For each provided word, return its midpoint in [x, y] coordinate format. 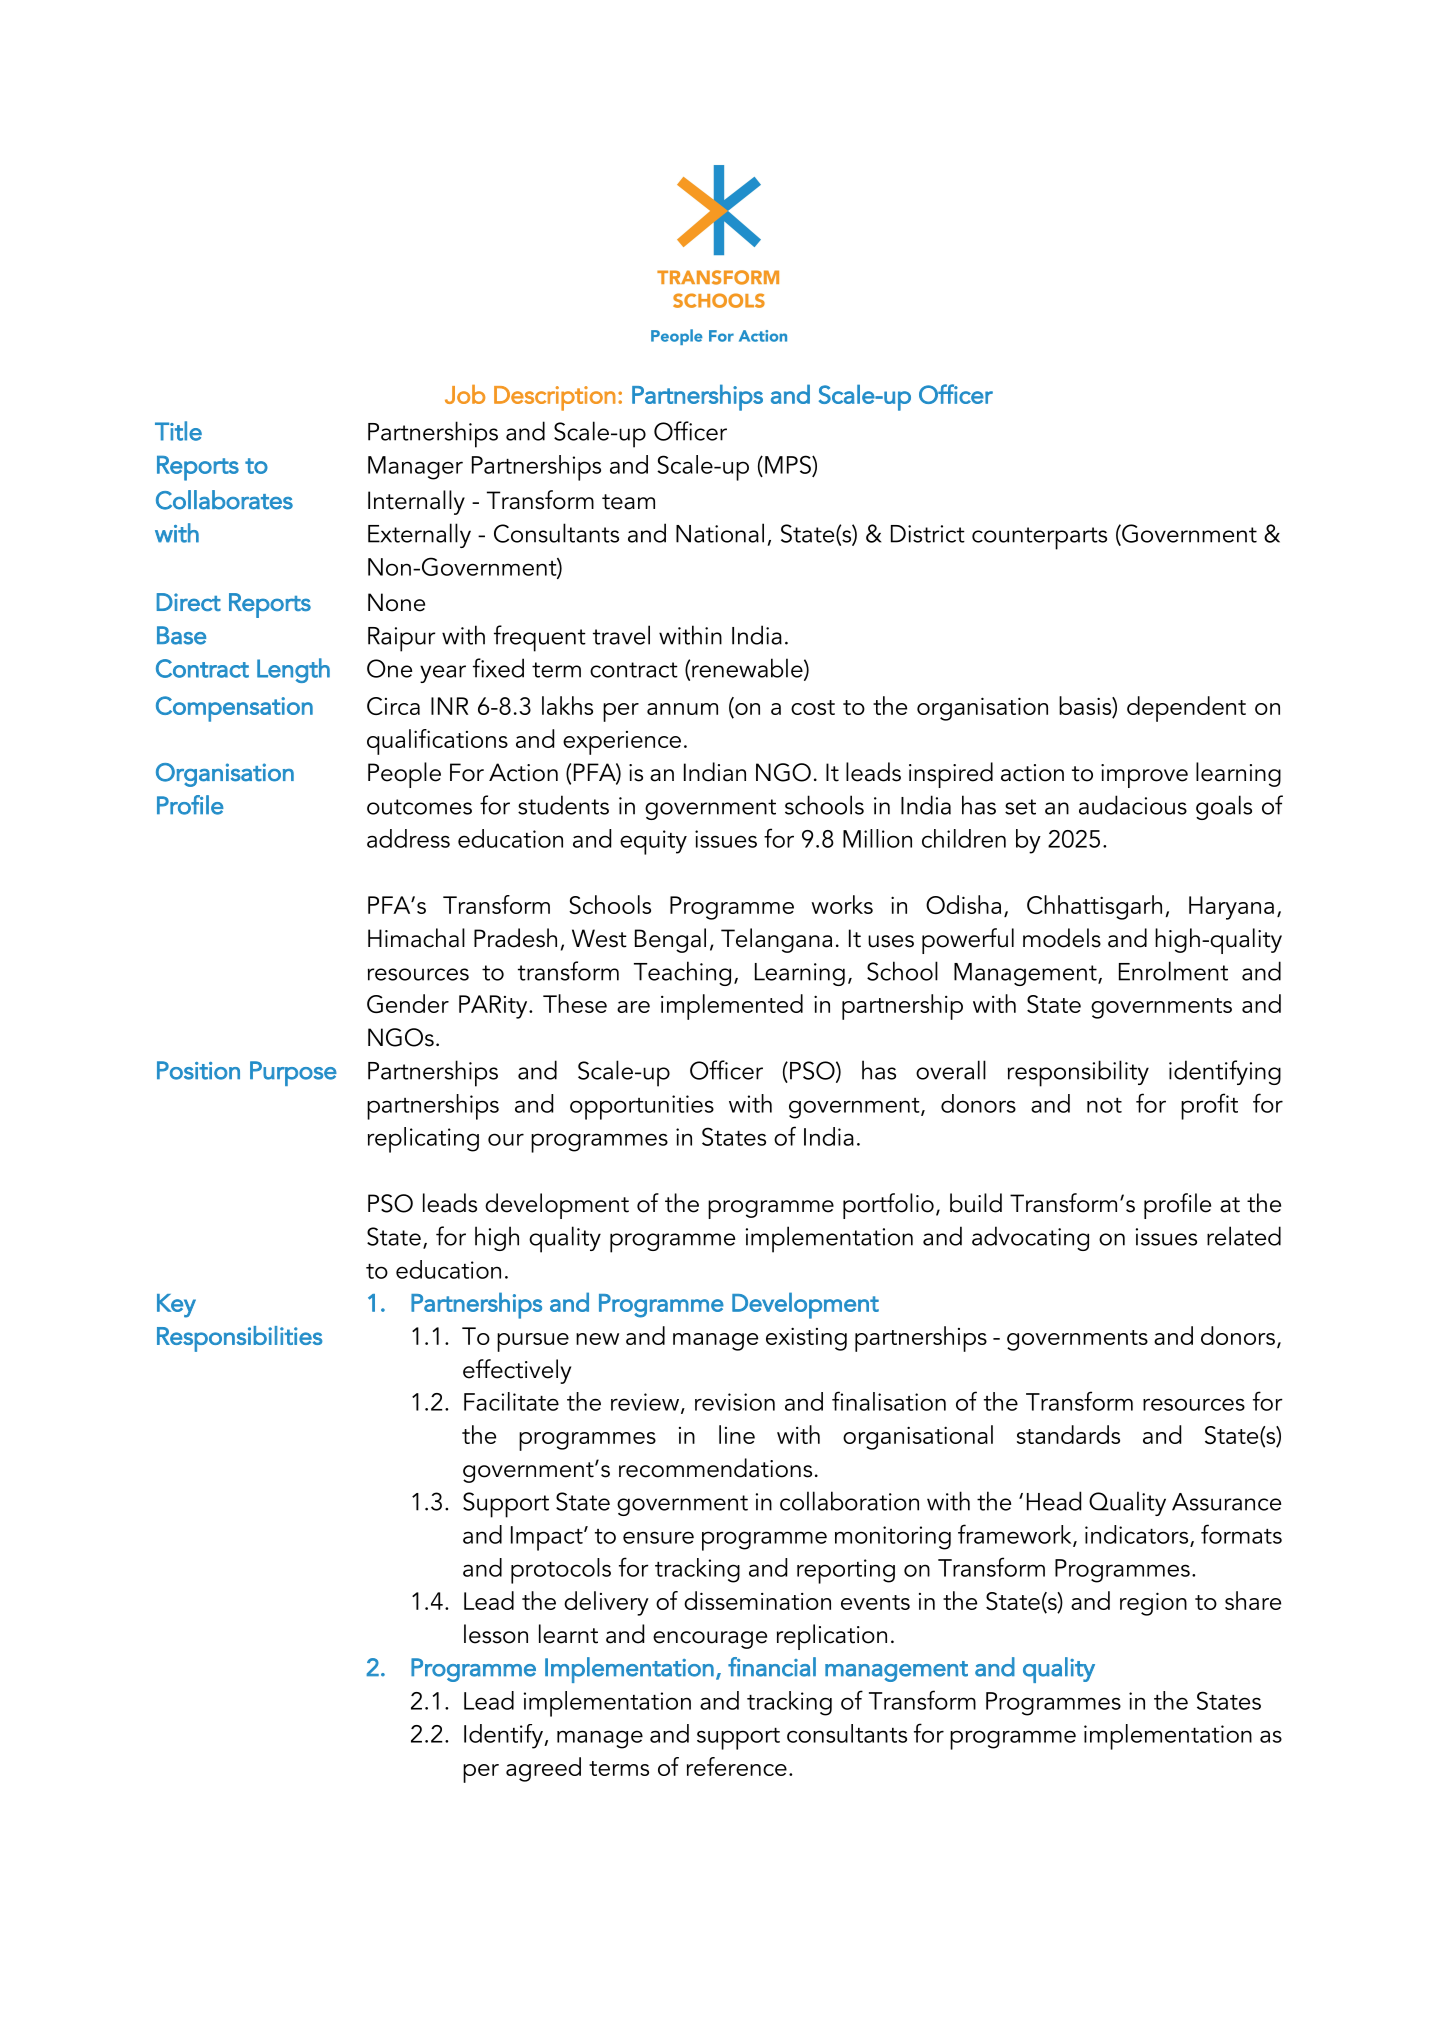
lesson [496, 1634]
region [1153, 1604]
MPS [789, 465]
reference [737, 1766]
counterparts [1039, 538]
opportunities [642, 1107]
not [1104, 1105]
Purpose [293, 1073]
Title [178, 431]
